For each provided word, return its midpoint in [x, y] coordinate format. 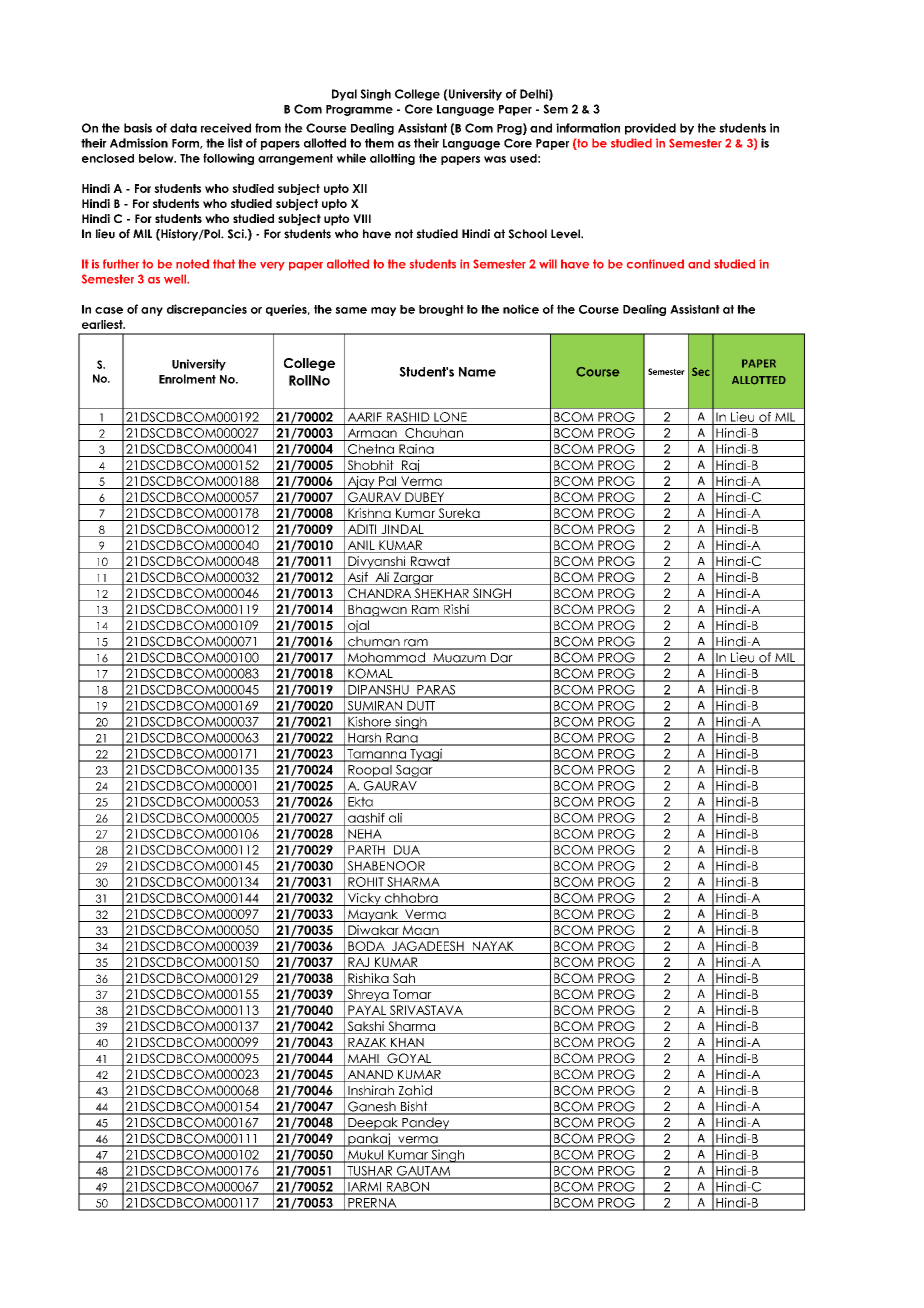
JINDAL [402, 530]
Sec [701, 371]
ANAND [370, 1076]
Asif [357, 578]
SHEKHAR [442, 594]
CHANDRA [380, 594]
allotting [392, 159]
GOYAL [409, 1059]
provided [650, 129]
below [157, 158]
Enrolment [187, 379]
